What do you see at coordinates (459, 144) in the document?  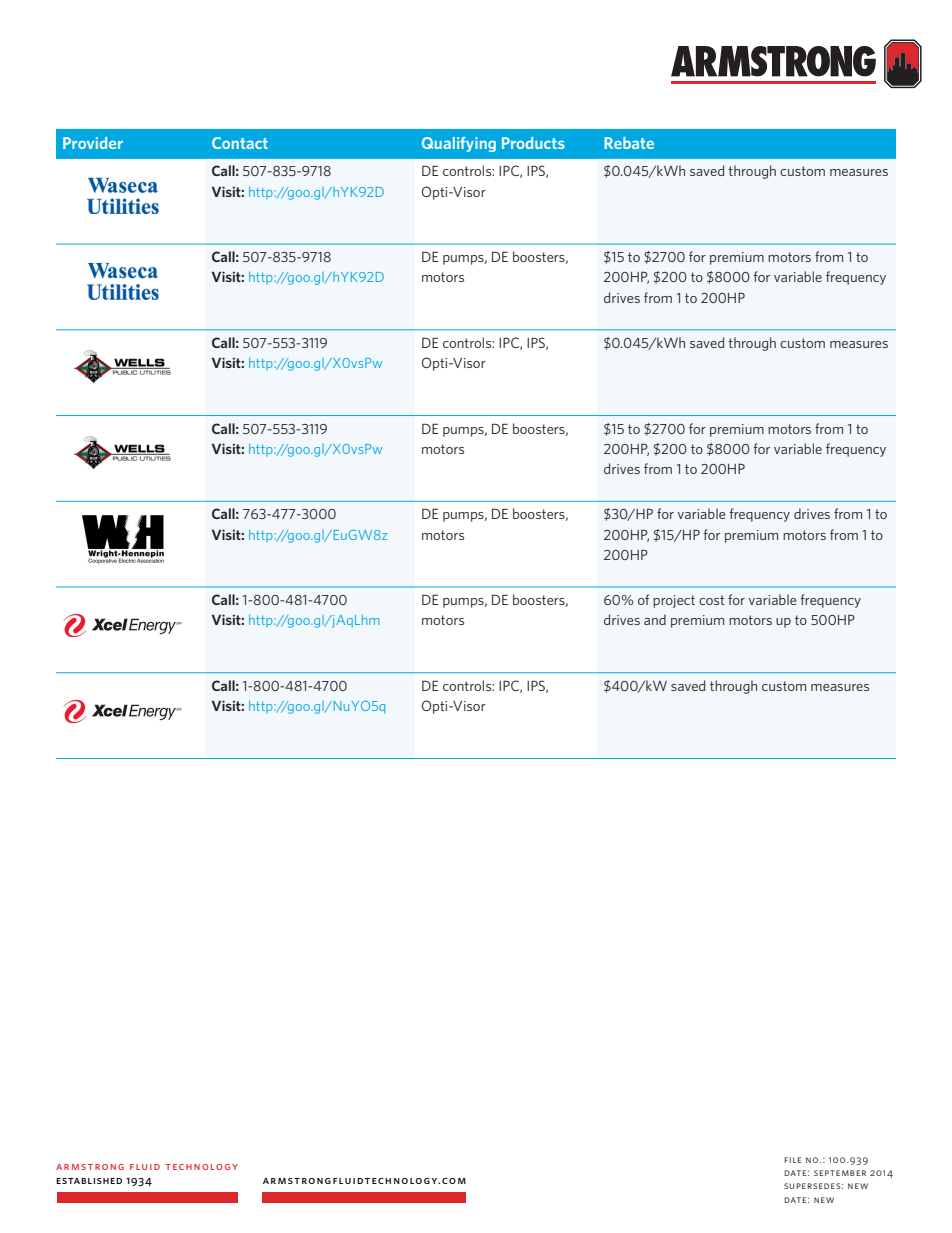 I see `Qualifying` at bounding box center [459, 144].
